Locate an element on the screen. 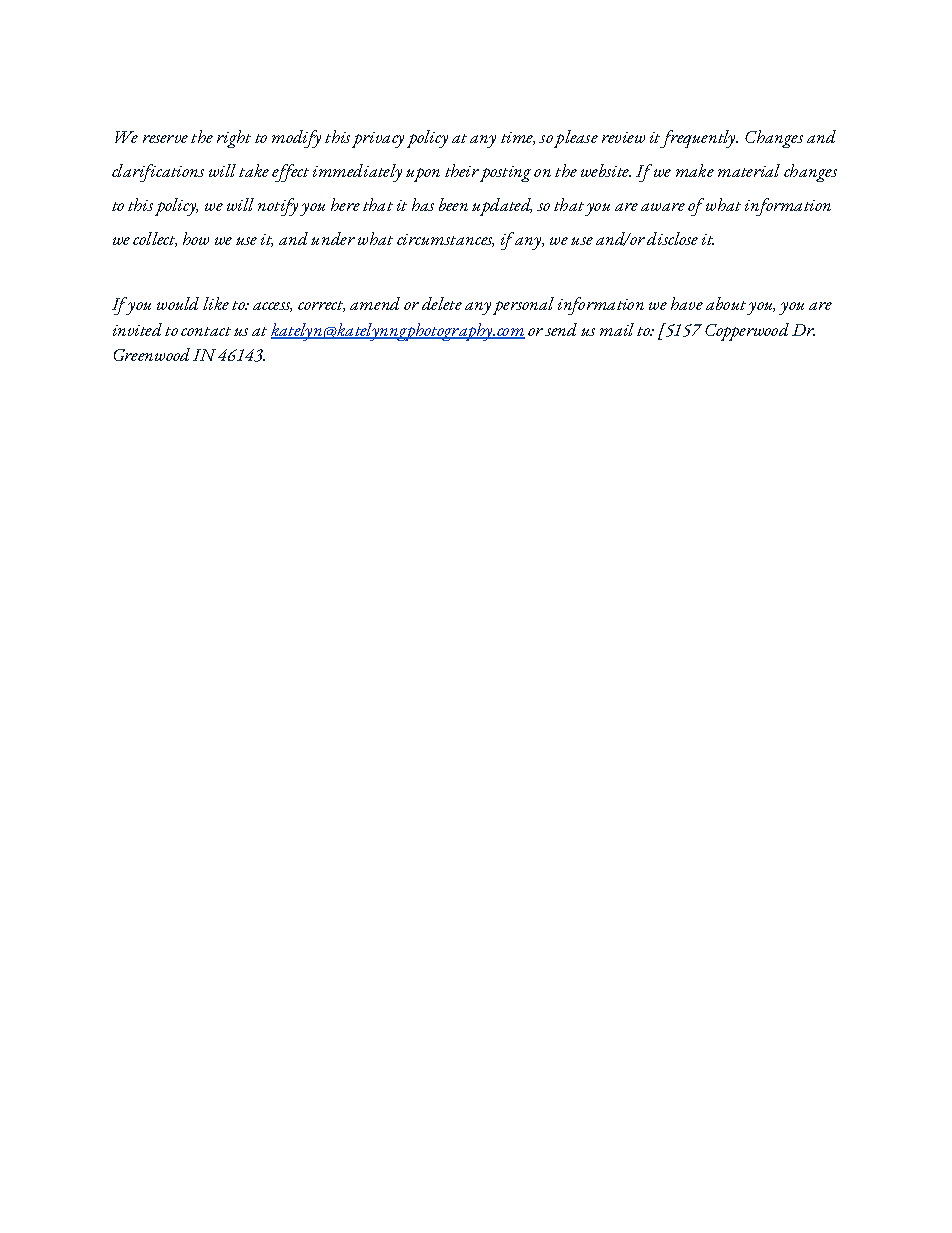 Image resolution: width=952 pixels, height=1233 pixels. mail is located at coordinates (617, 329).
